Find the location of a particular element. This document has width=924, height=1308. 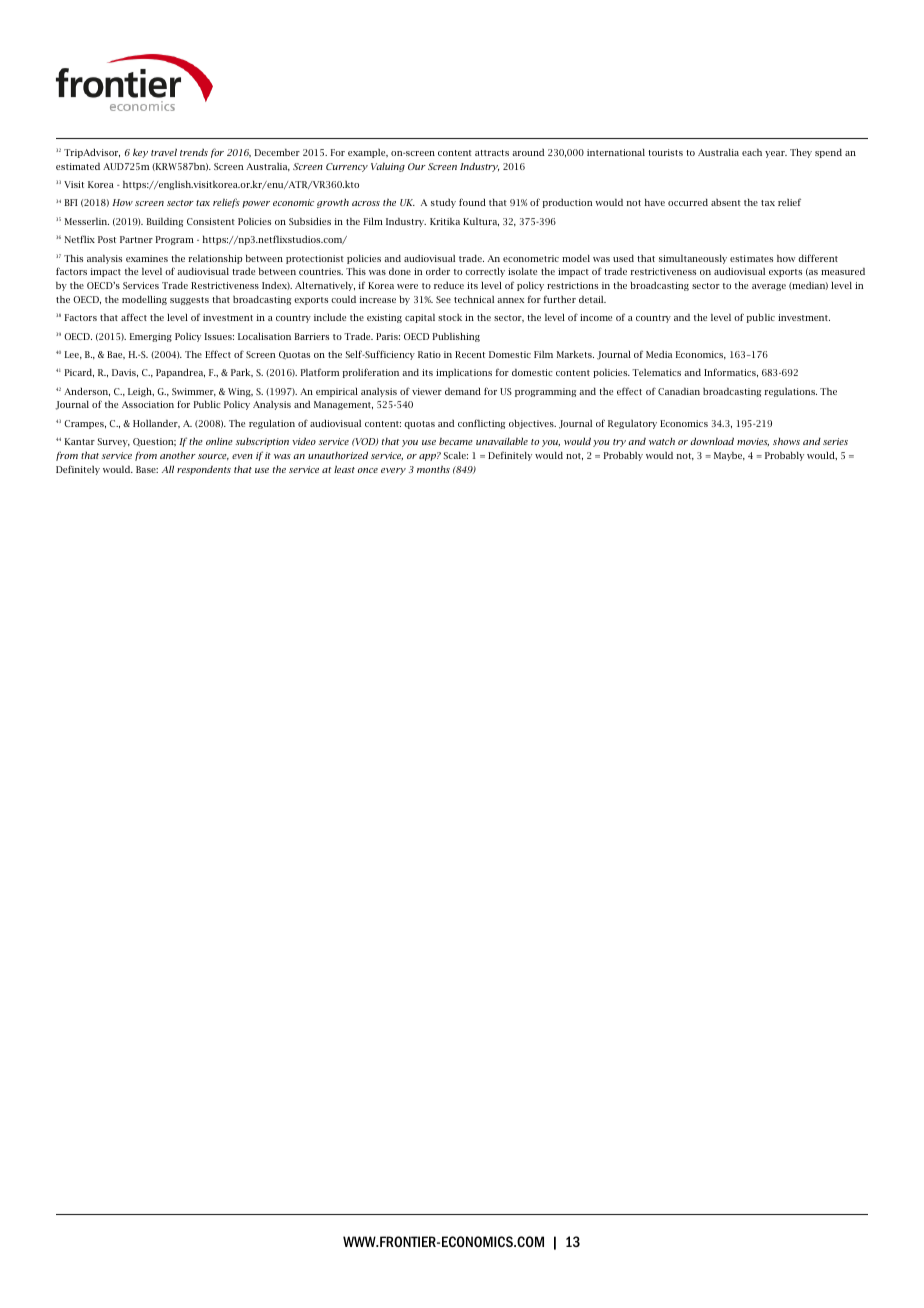

another is located at coordinates (178, 455).
